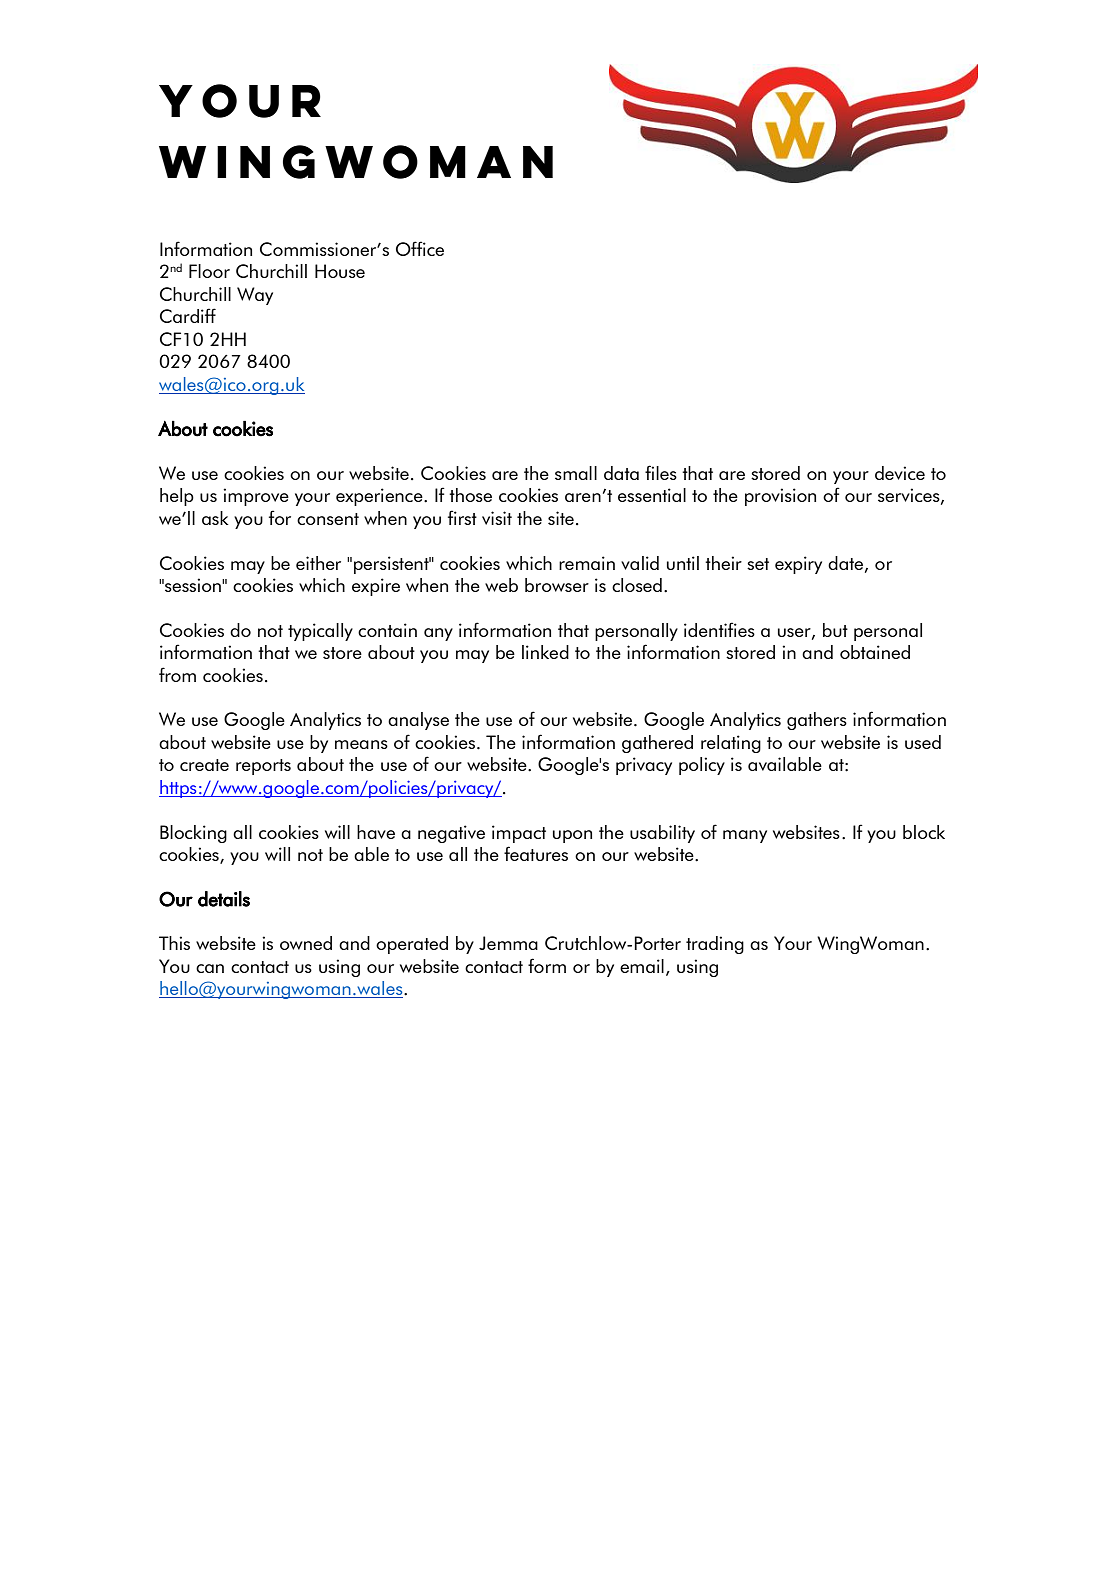  Describe the element at coordinates (306, 943) in the document. I see `owned` at that location.
